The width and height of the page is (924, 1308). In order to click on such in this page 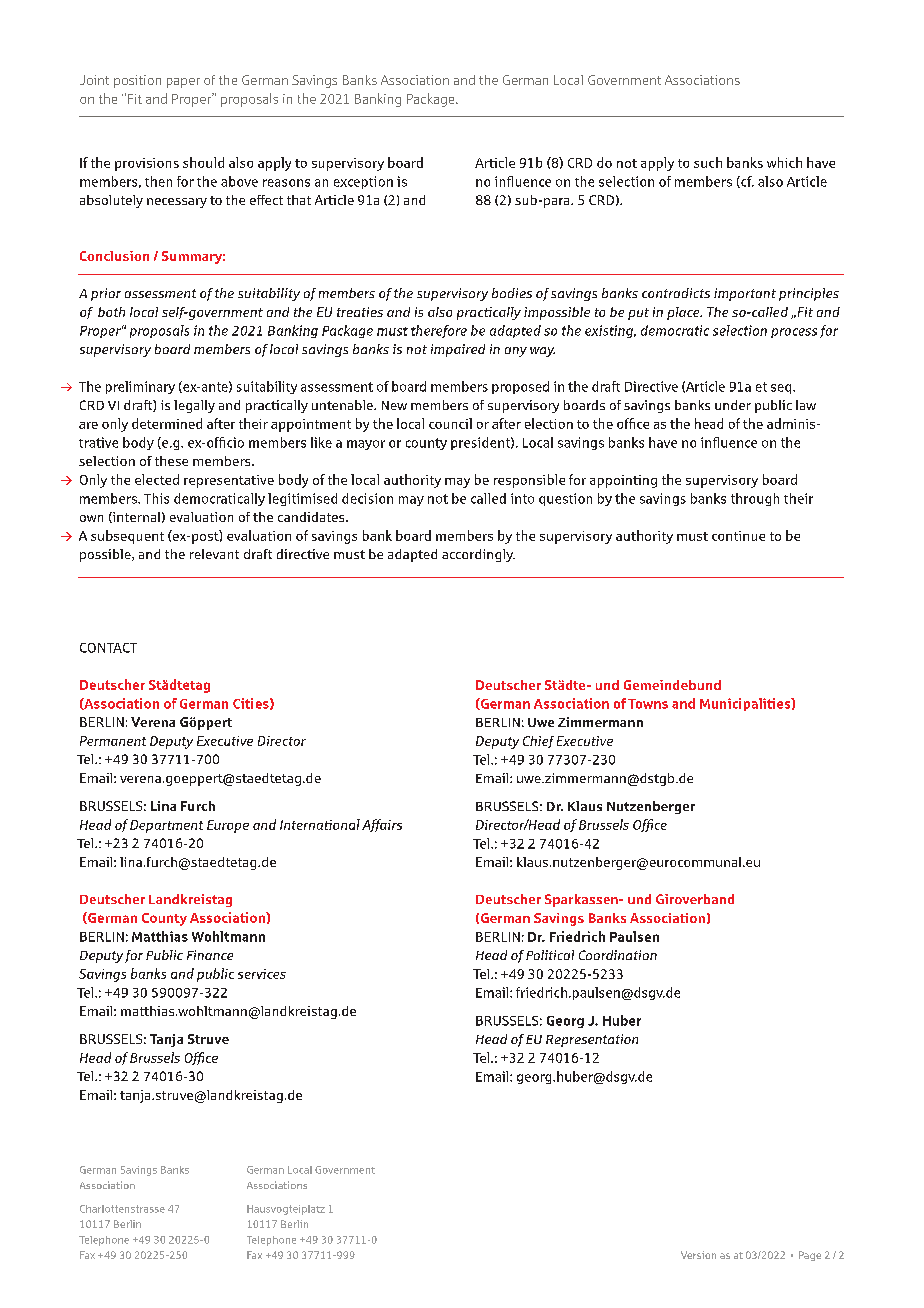, I will do `click(708, 162)`.
